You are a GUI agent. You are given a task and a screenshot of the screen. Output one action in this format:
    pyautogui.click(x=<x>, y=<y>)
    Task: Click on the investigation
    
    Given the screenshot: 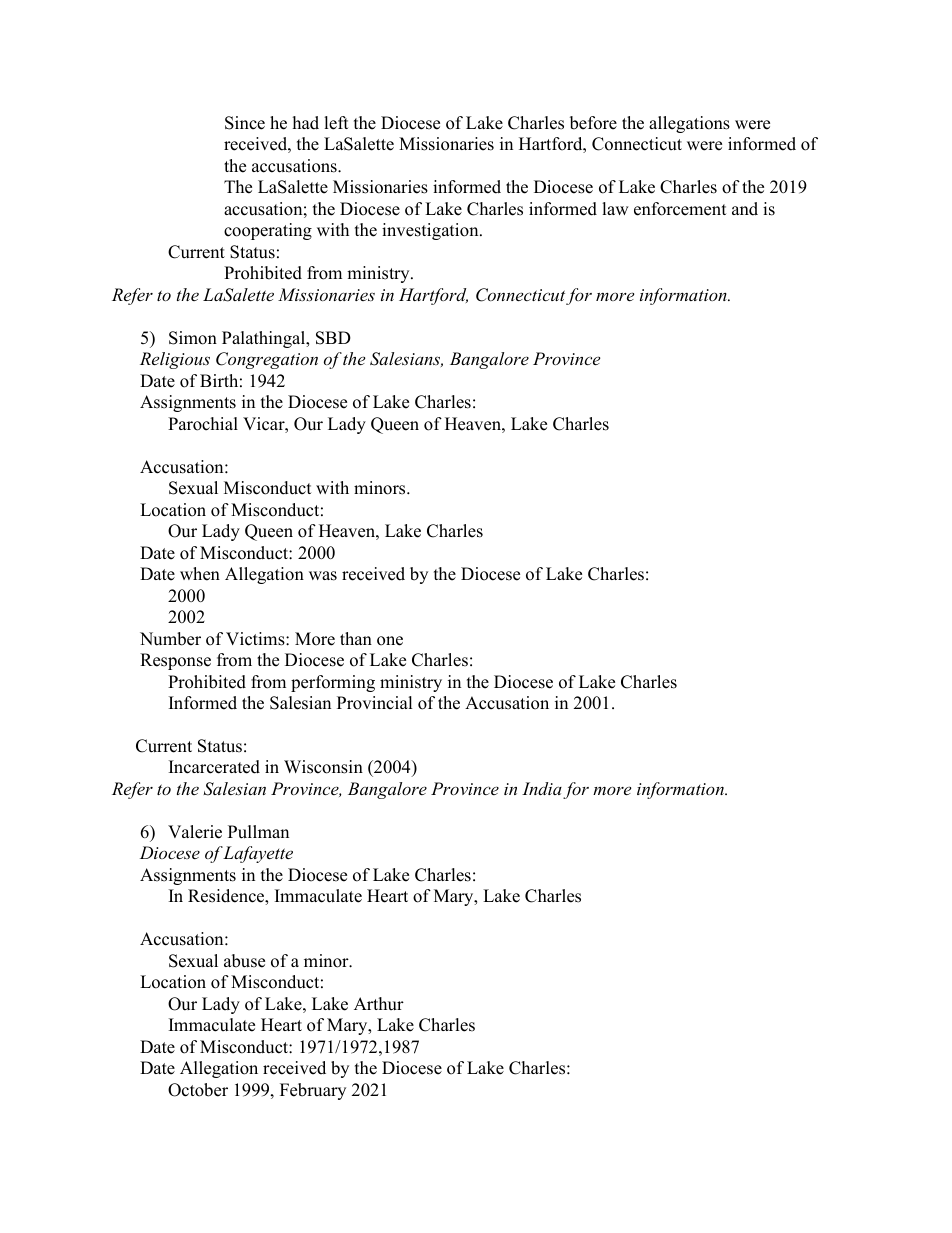 What is the action you would take?
    pyautogui.click(x=431, y=231)
